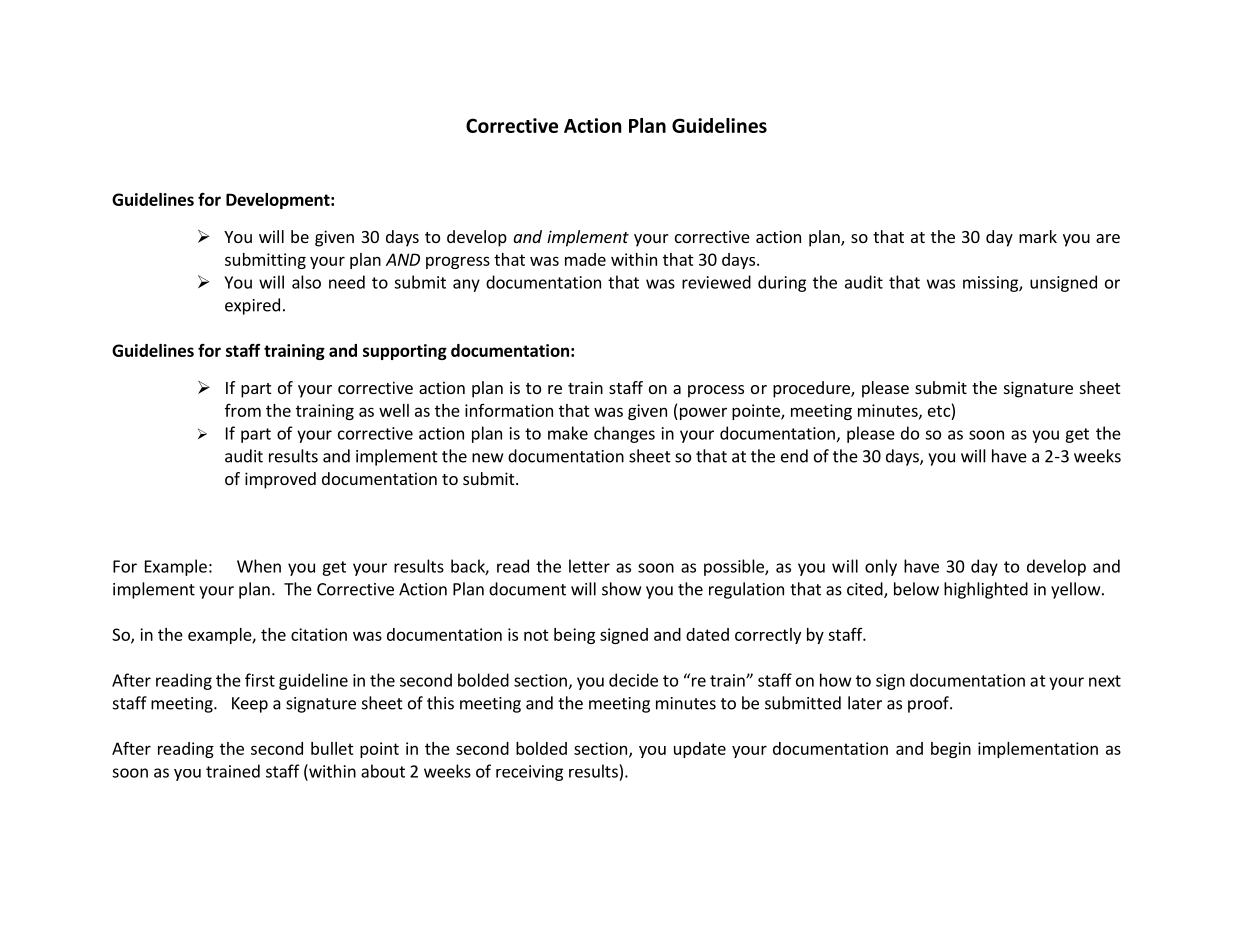 The width and height of the screenshot is (1233, 952). I want to click on end, so click(794, 456).
